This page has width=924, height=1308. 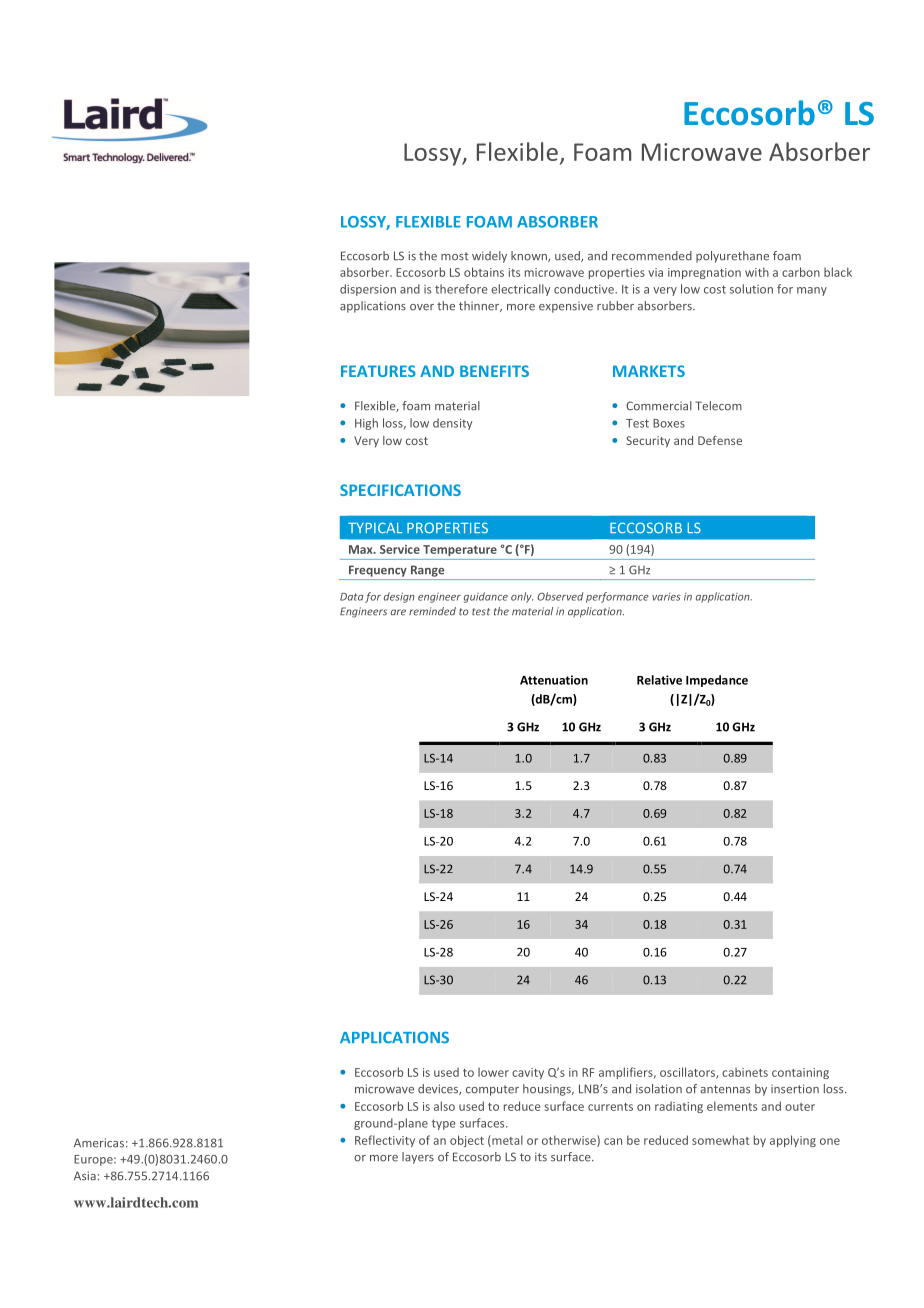 What do you see at coordinates (493, 1072) in the page?
I see `lower` at bounding box center [493, 1072].
